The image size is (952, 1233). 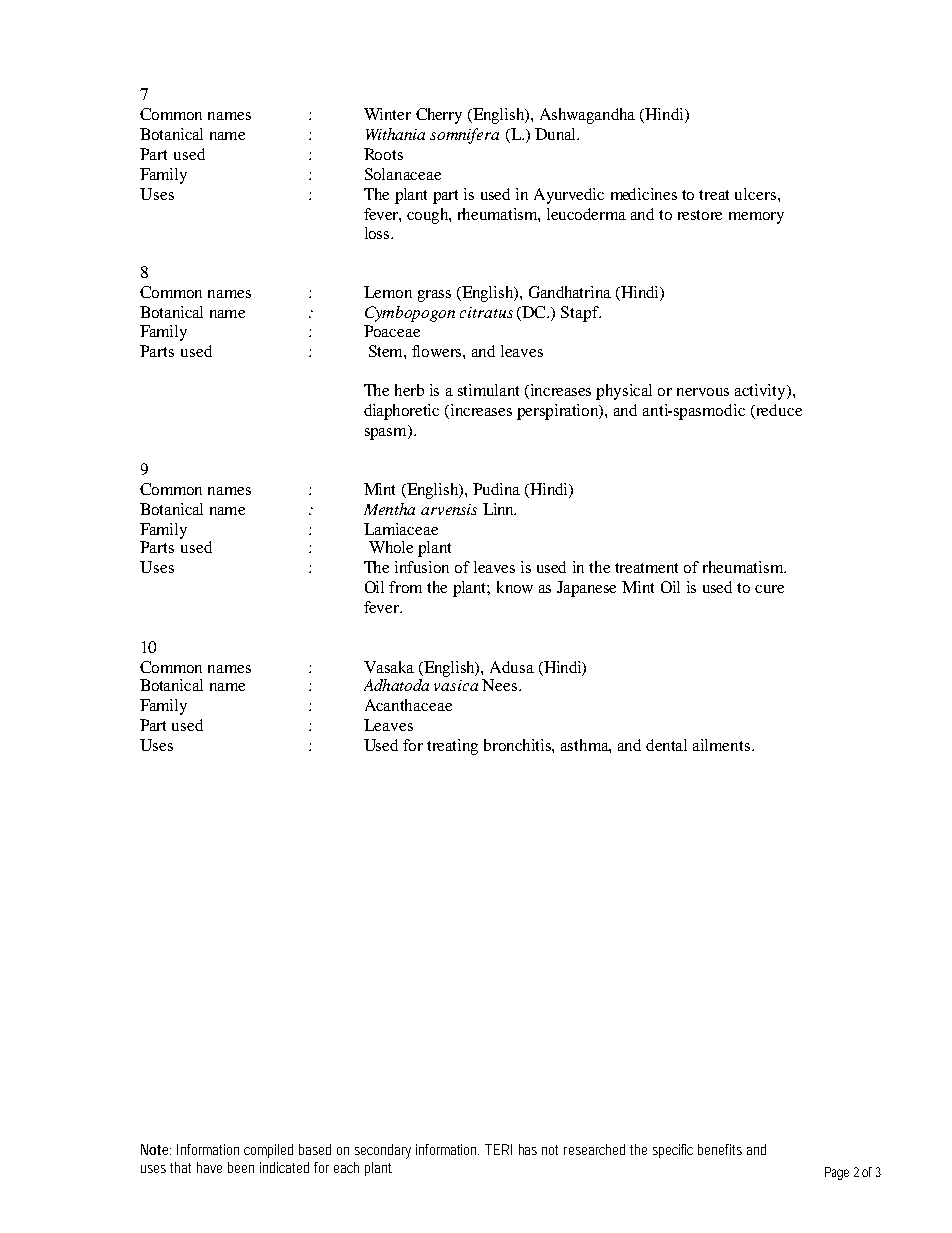 What do you see at coordinates (498, 1149) in the screenshot?
I see `TERI` at bounding box center [498, 1149].
